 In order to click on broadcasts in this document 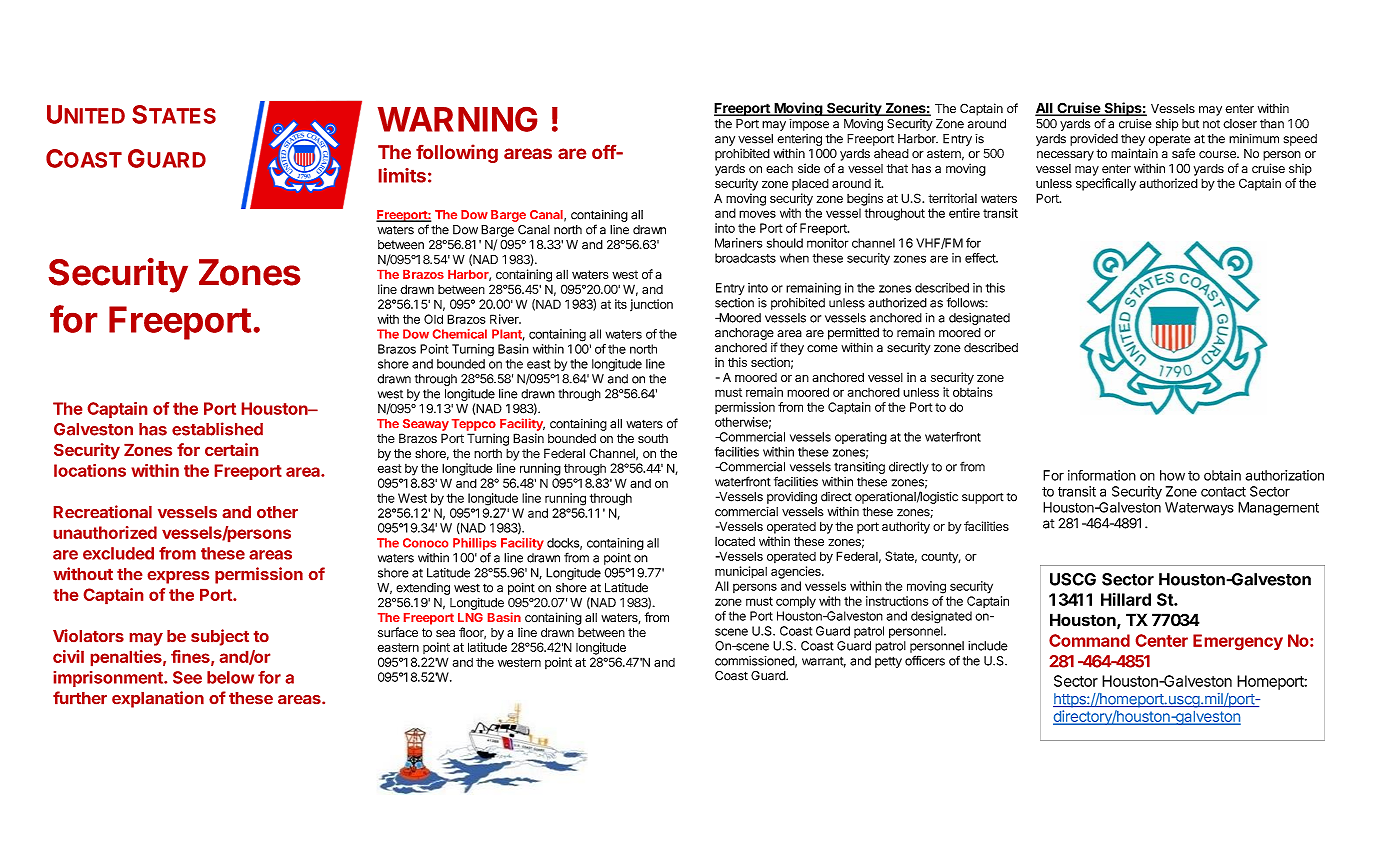, I will do `click(745, 258)`.
